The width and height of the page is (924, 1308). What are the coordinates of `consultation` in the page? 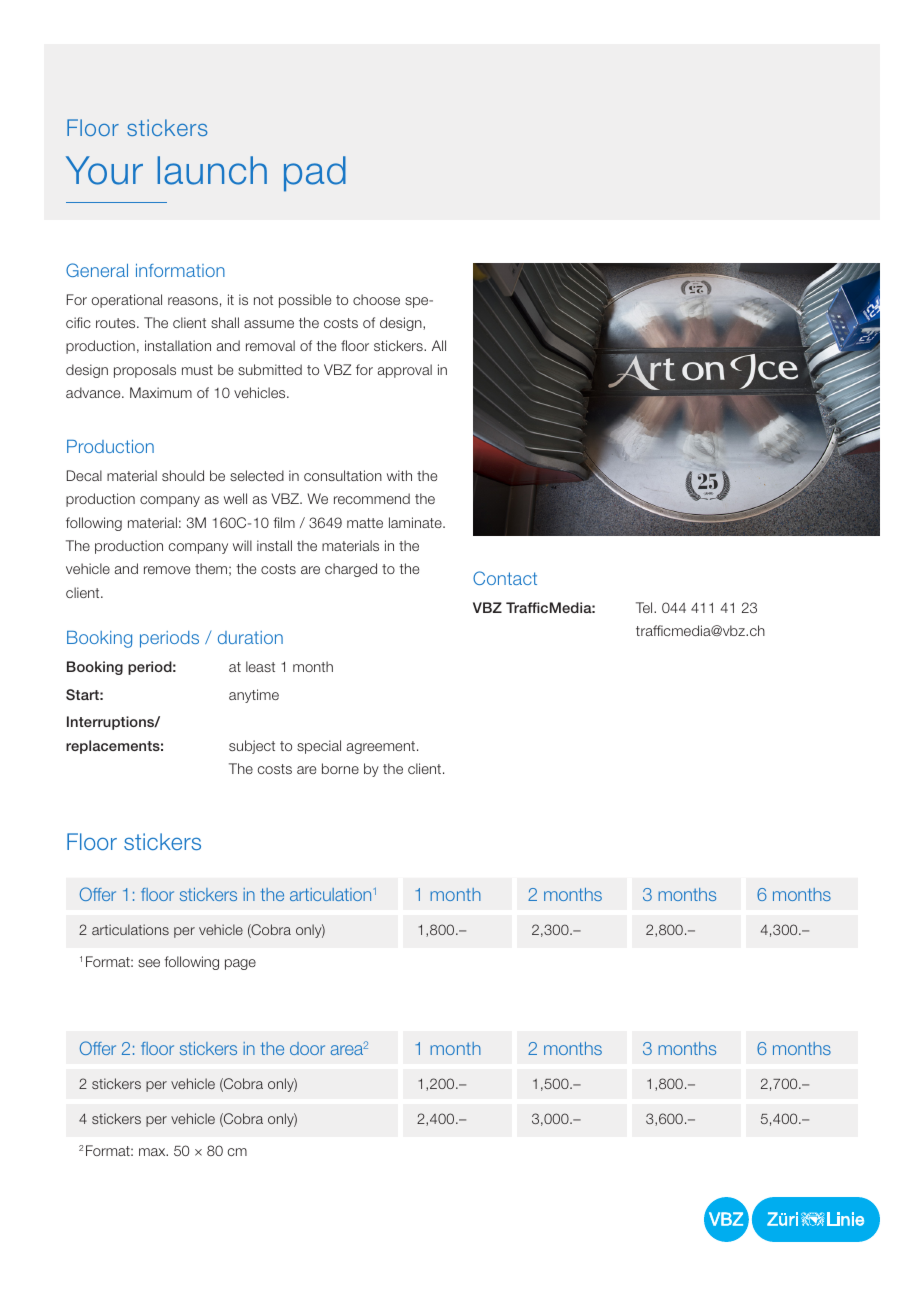 It's located at (343, 475).
